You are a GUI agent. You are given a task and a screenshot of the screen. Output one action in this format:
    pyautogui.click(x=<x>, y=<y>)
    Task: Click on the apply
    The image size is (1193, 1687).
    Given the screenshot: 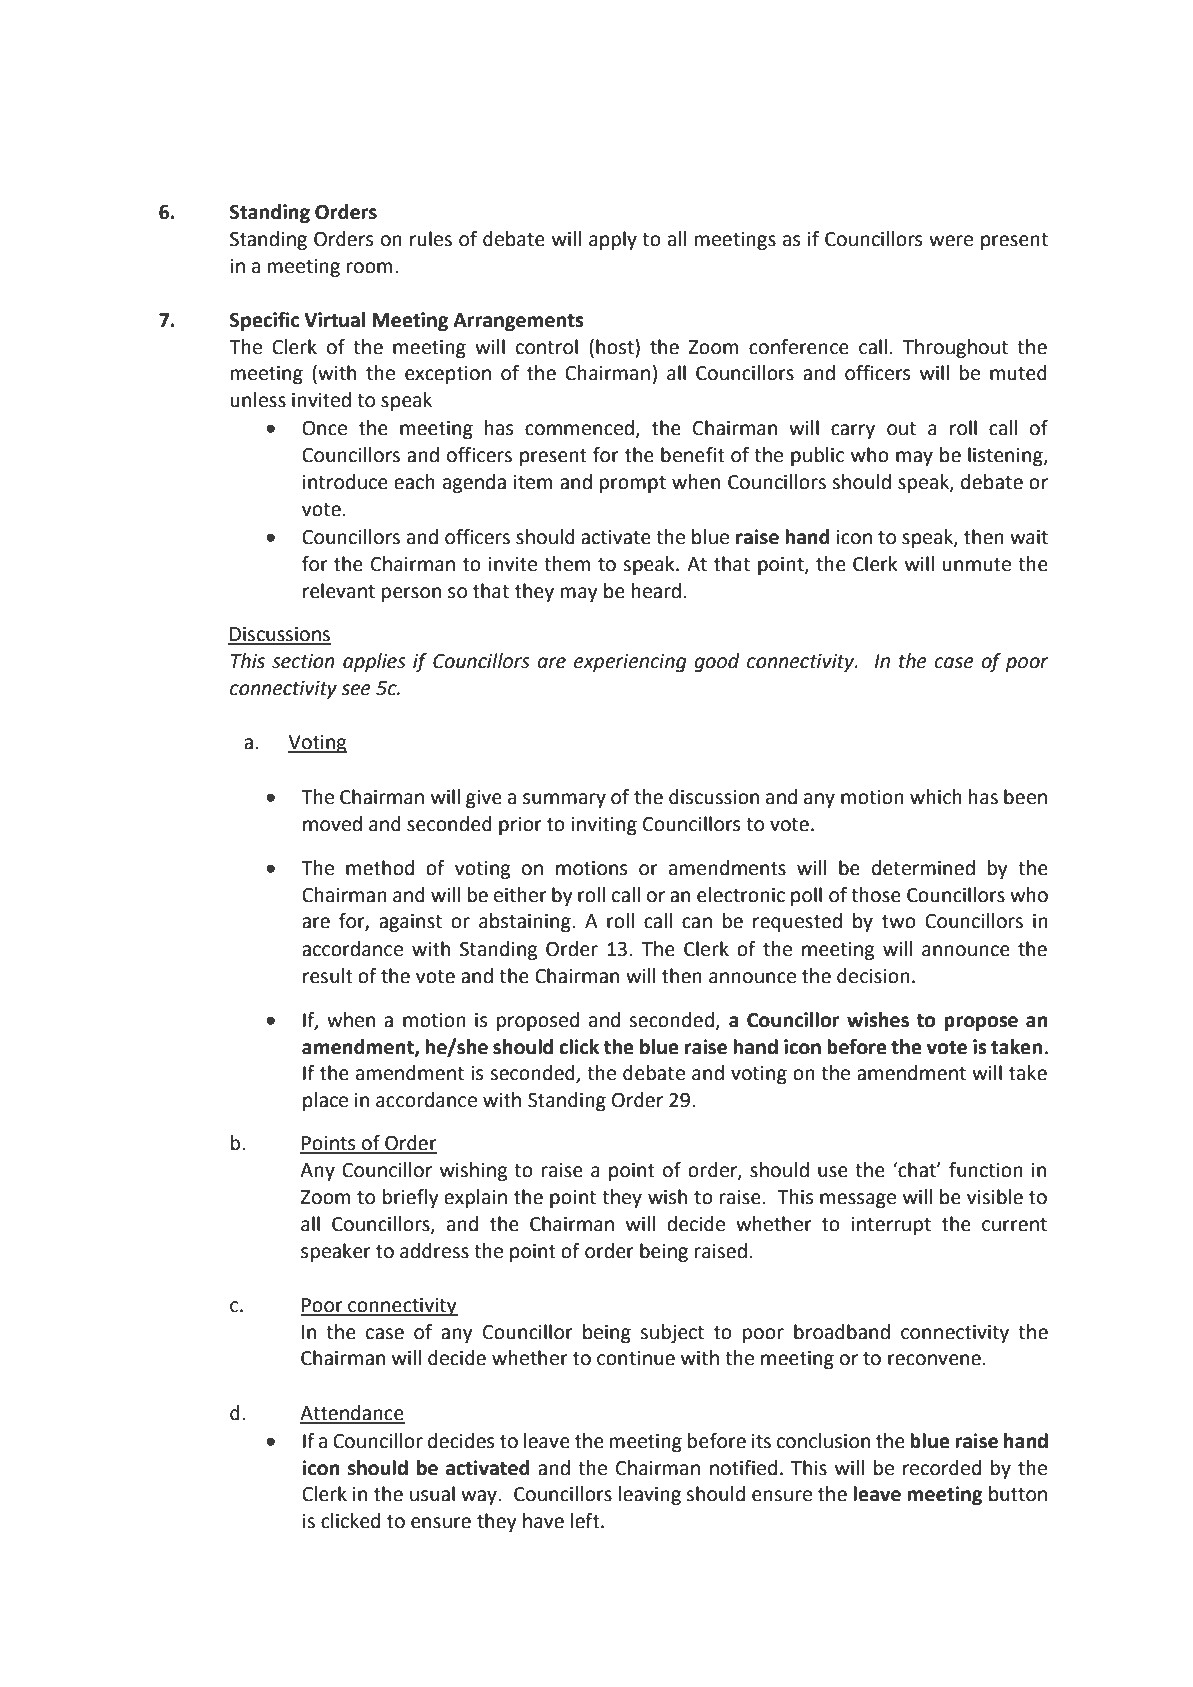 What is the action you would take?
    pyautogui.click(x=613, y=240)
